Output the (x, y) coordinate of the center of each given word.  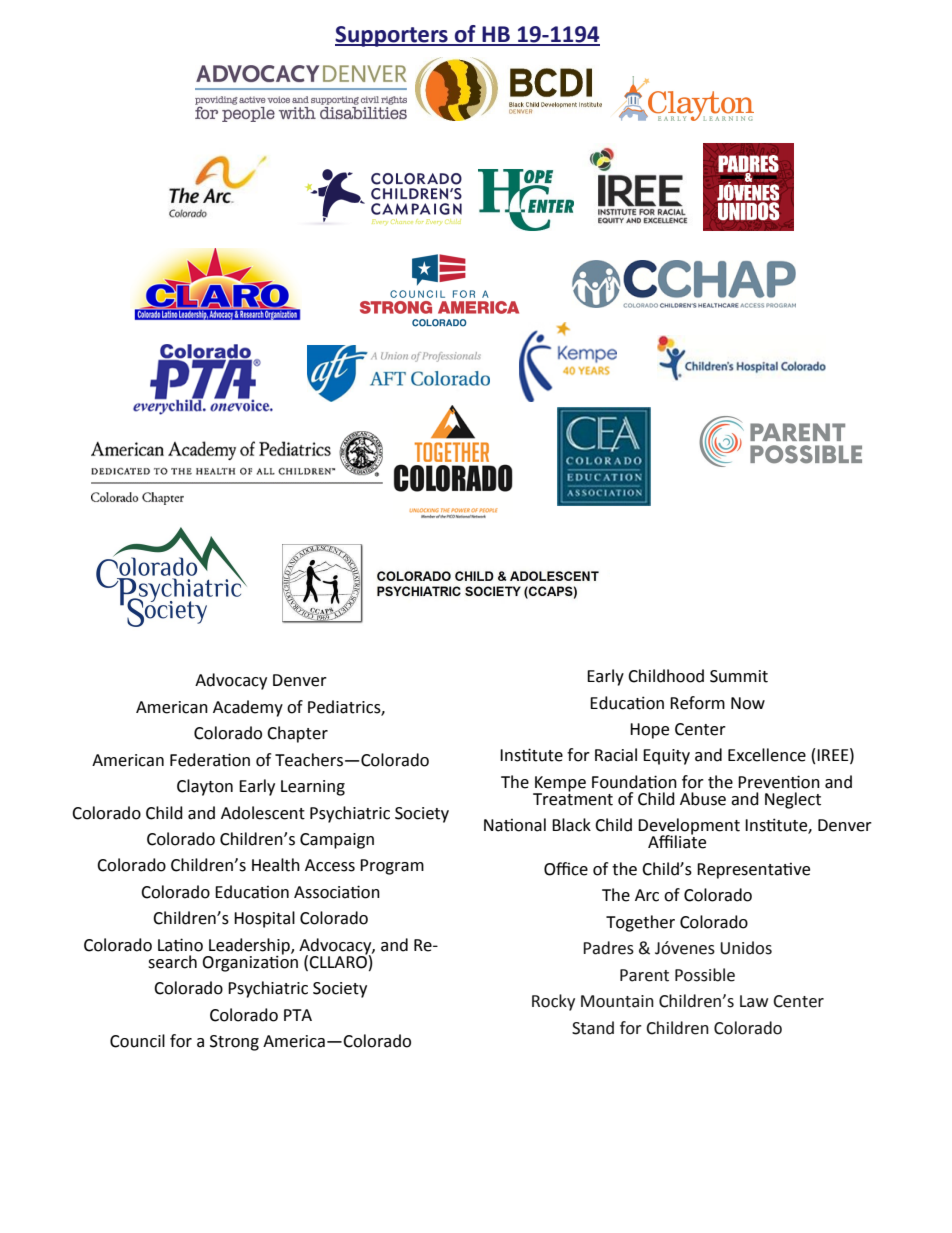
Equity (666, 757)
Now (748, 703)
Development (689, 827)
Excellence (767, 755)
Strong (234, 1043)
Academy (248, 708)
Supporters (392, 36)
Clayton (205, 787)
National (515, 825)
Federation (210, 760)
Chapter (297, 734)
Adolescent (263, 813)
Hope (649, 731)
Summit (739, 676)
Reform (697, 703)
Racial (616, 755)
